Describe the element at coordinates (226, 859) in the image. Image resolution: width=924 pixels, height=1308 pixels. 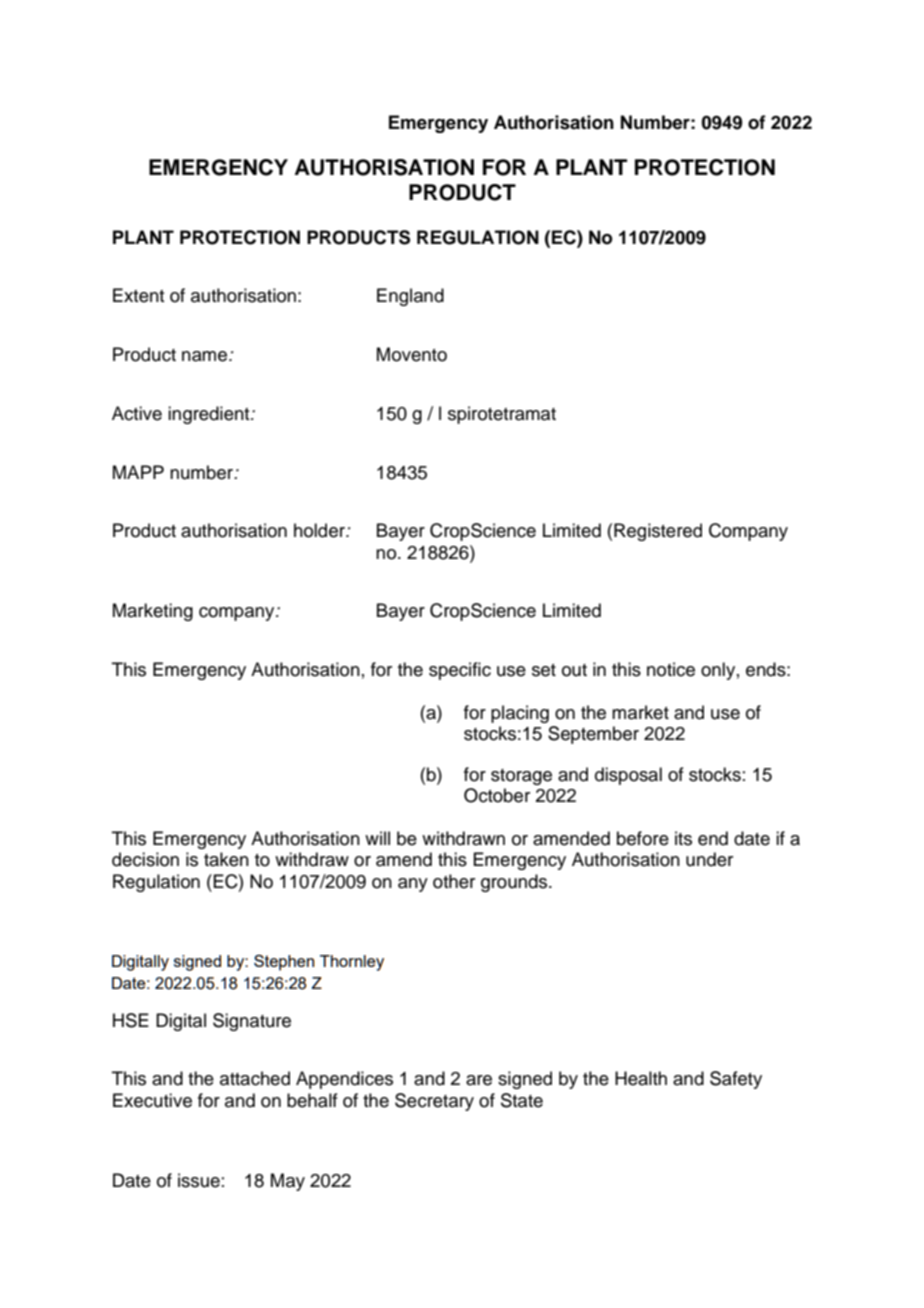
I see `taken` at that location.
